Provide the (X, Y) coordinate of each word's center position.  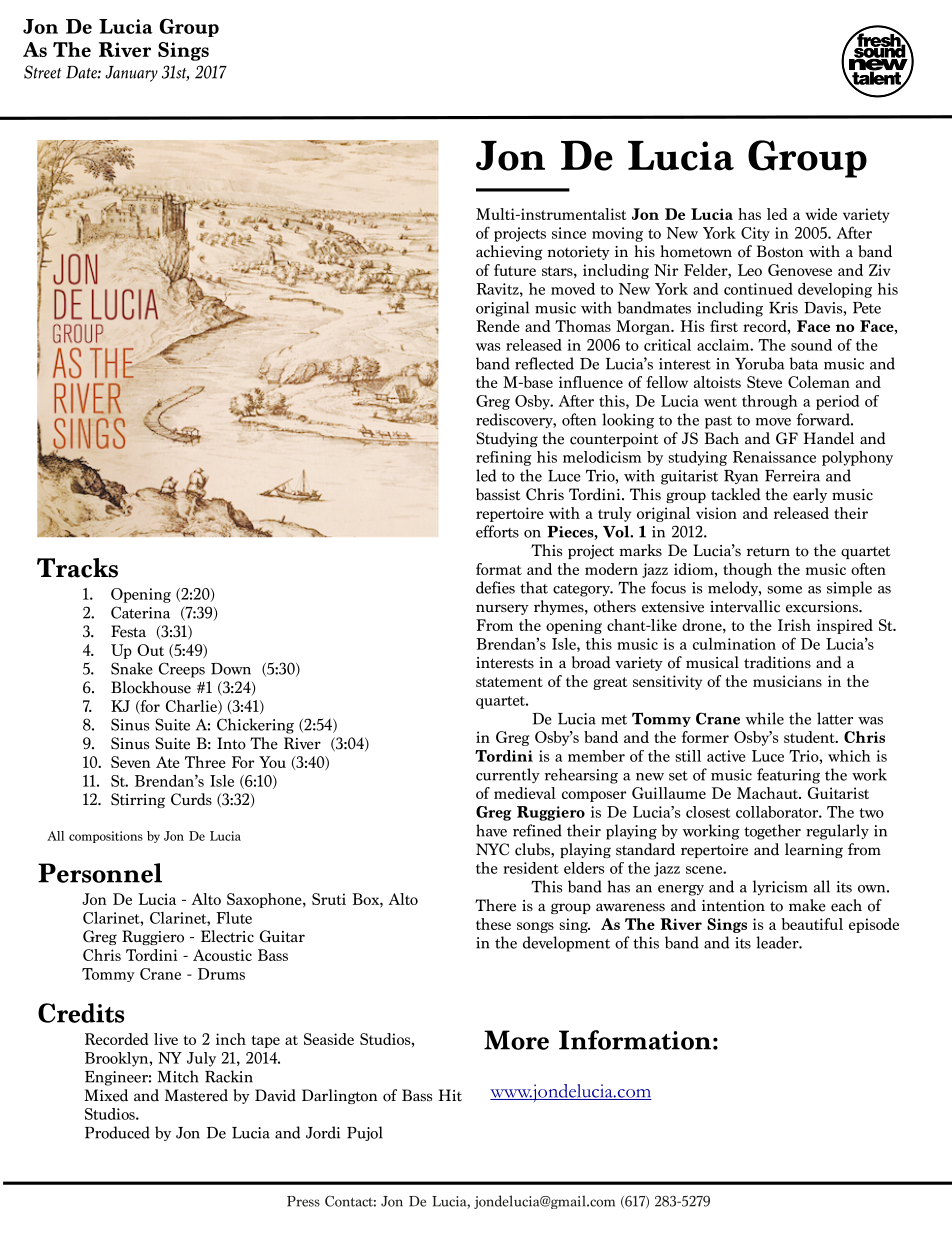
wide (821, 214)
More (516, 1040)
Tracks (77, 568)
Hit (450, 1095)
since (569, 233)
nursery (502, 609)
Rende (498, 326)
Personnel (100, 873)
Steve (764, 382)
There (495, 905)
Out (150, 650)
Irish (794, 625)
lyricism (780, 887)
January (131, 74)
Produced (117, 1132)
